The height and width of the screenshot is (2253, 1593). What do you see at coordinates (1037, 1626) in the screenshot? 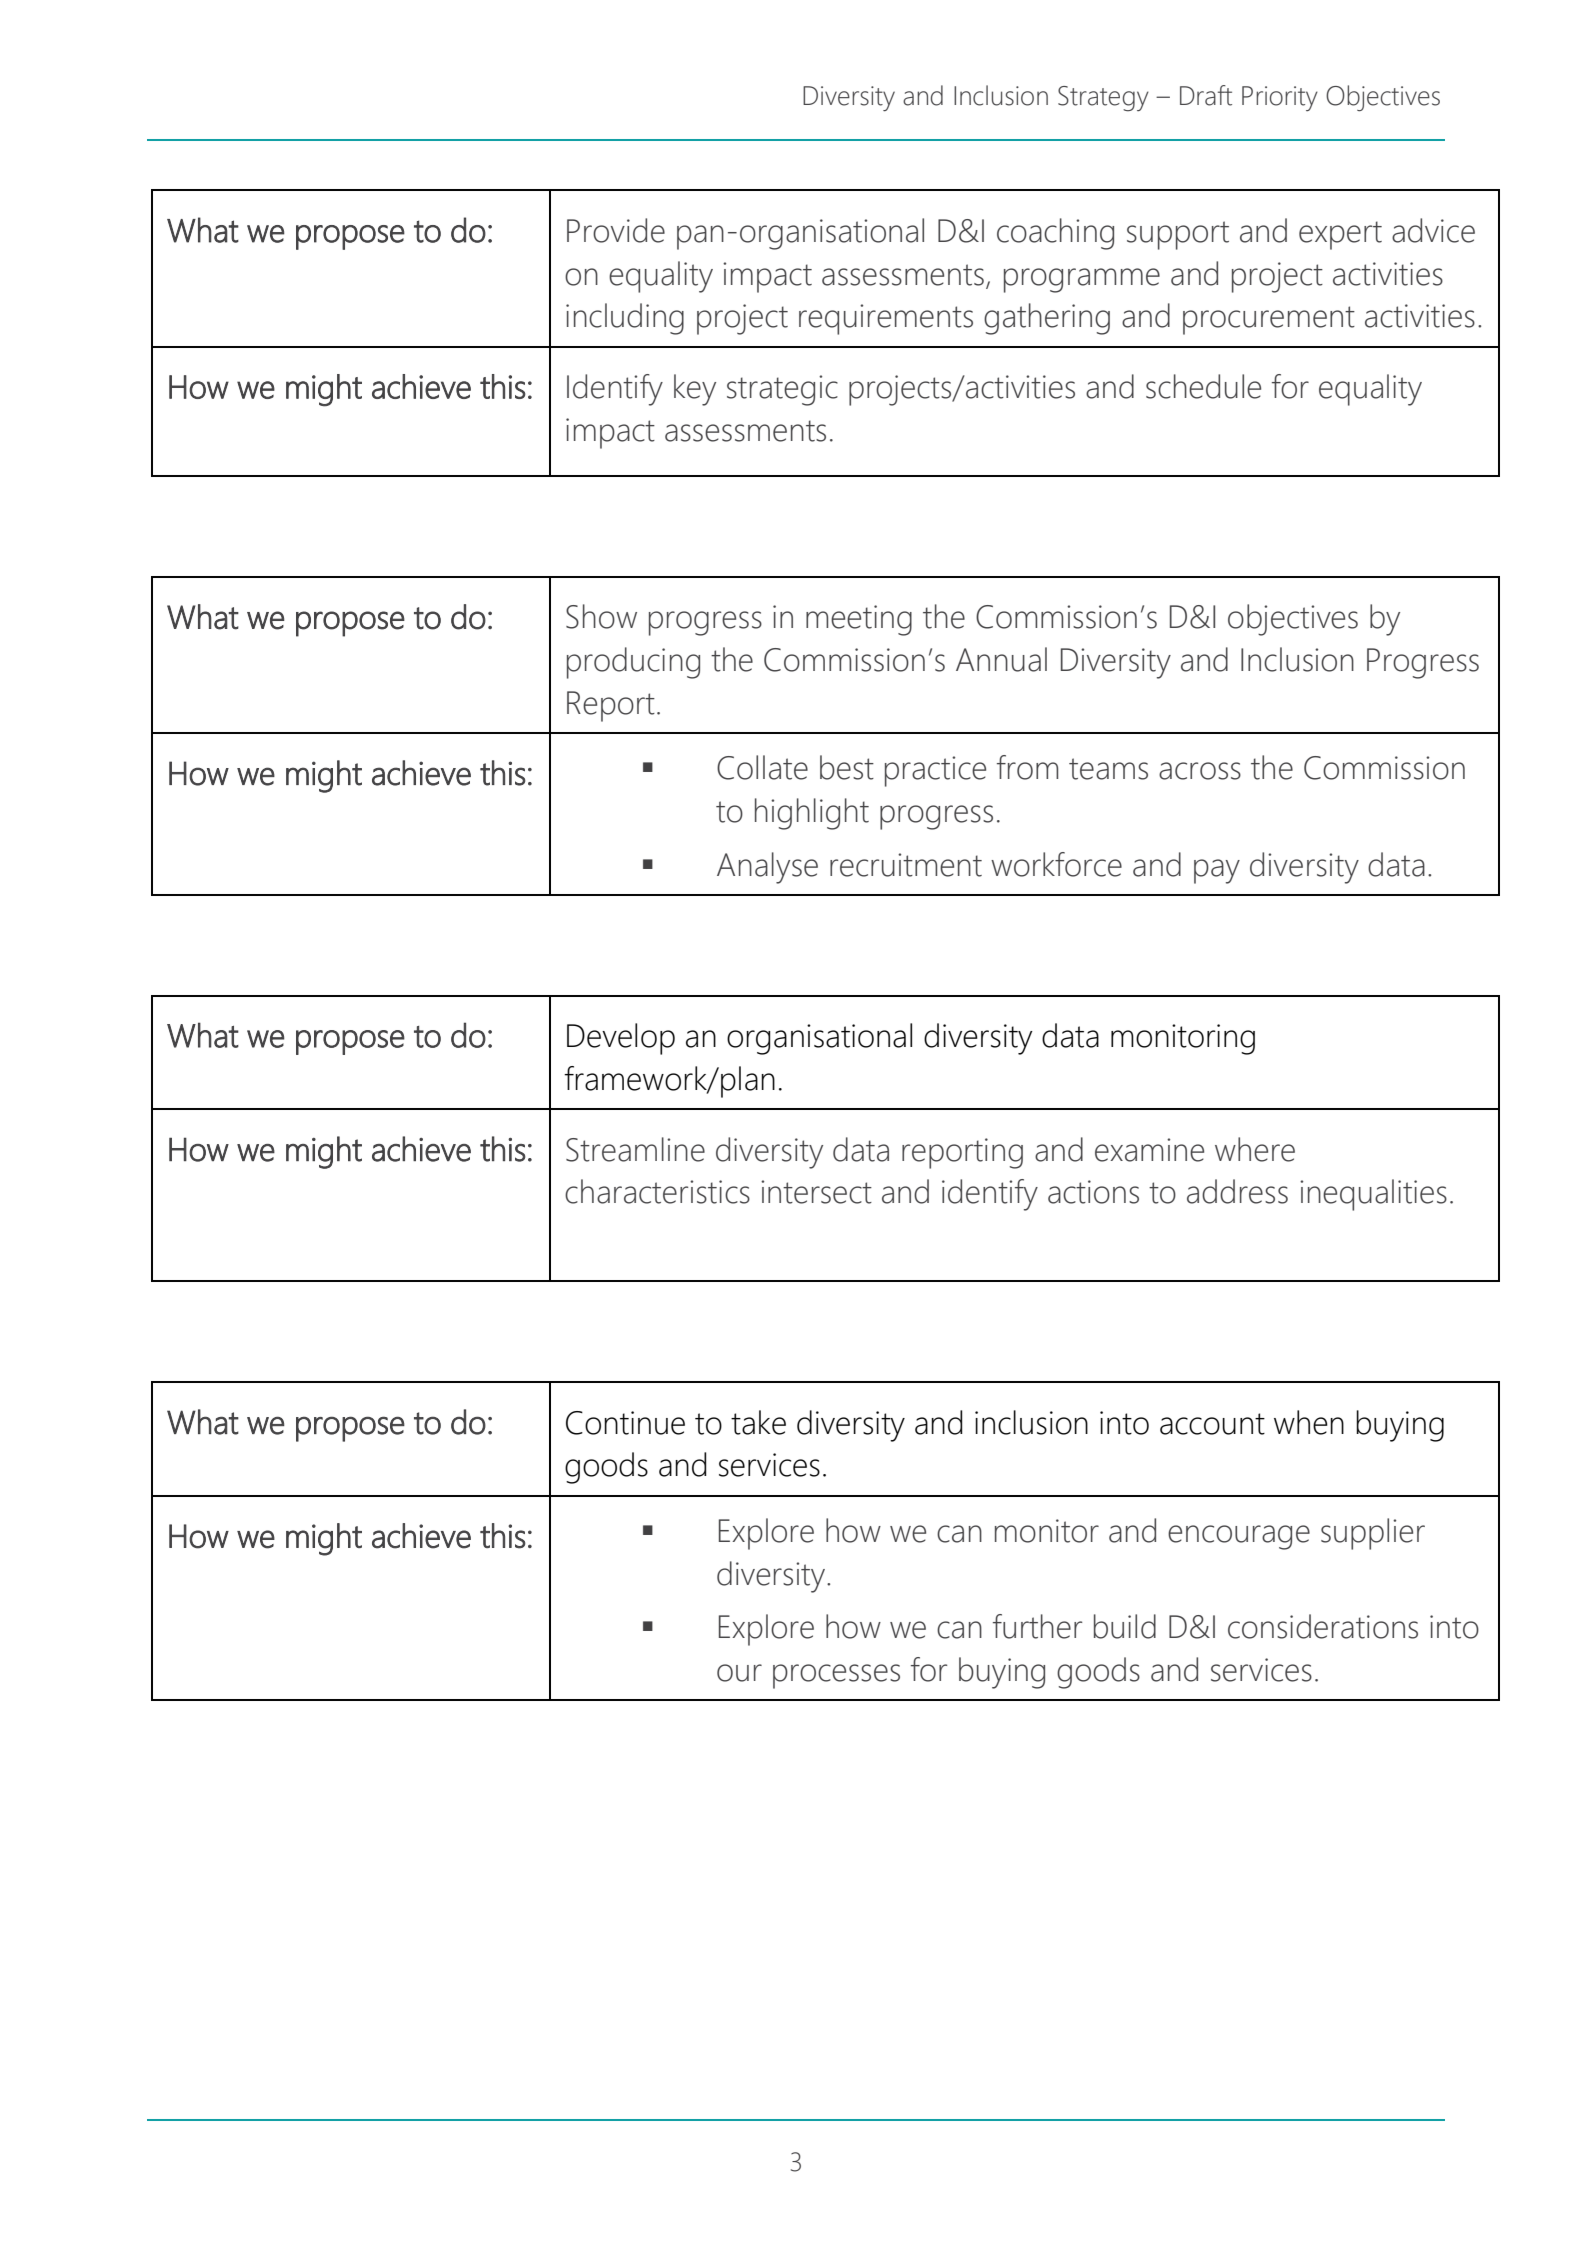
I see `further` at bounding box center [1037, 1626].
